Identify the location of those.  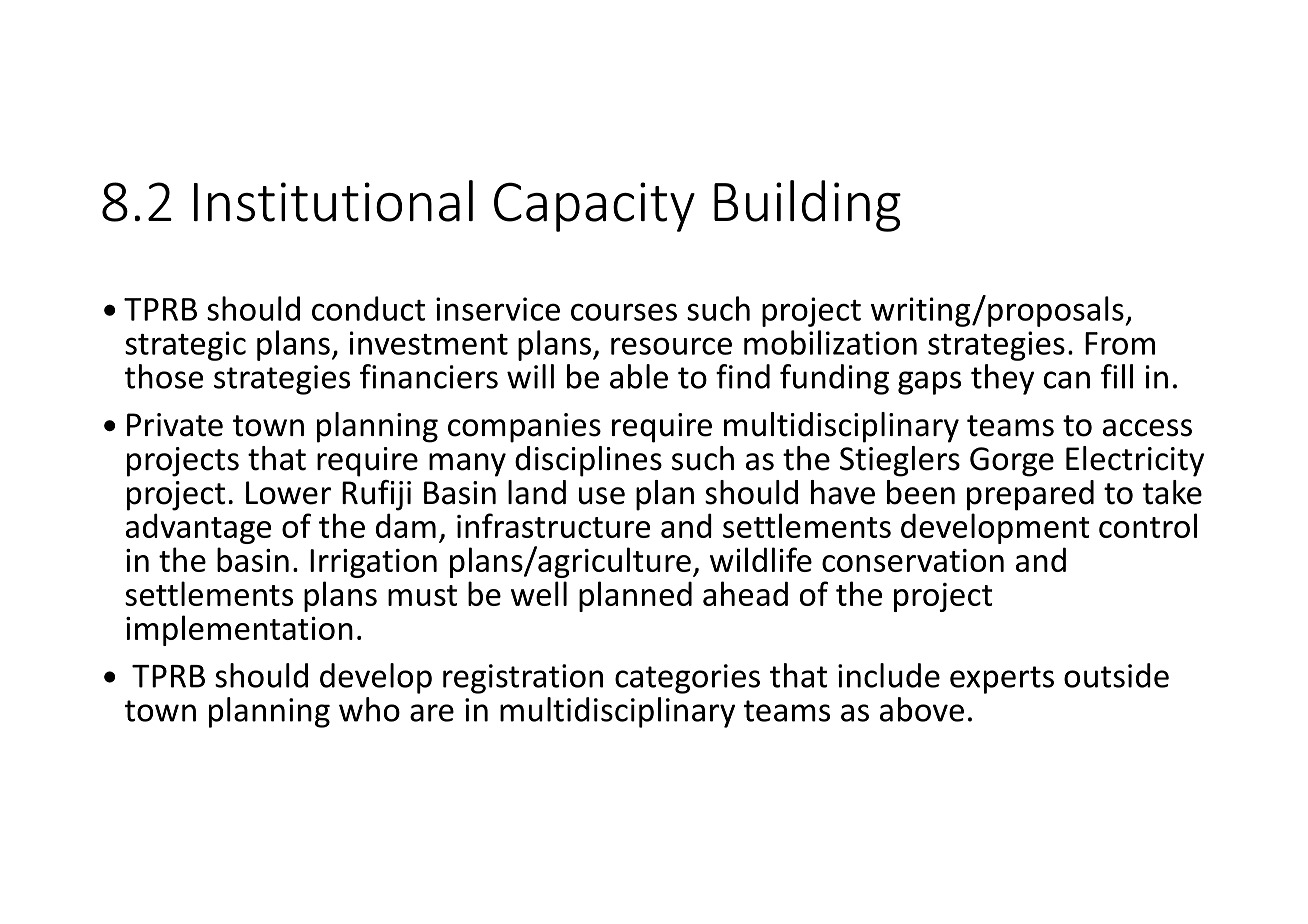
(164, 376).
